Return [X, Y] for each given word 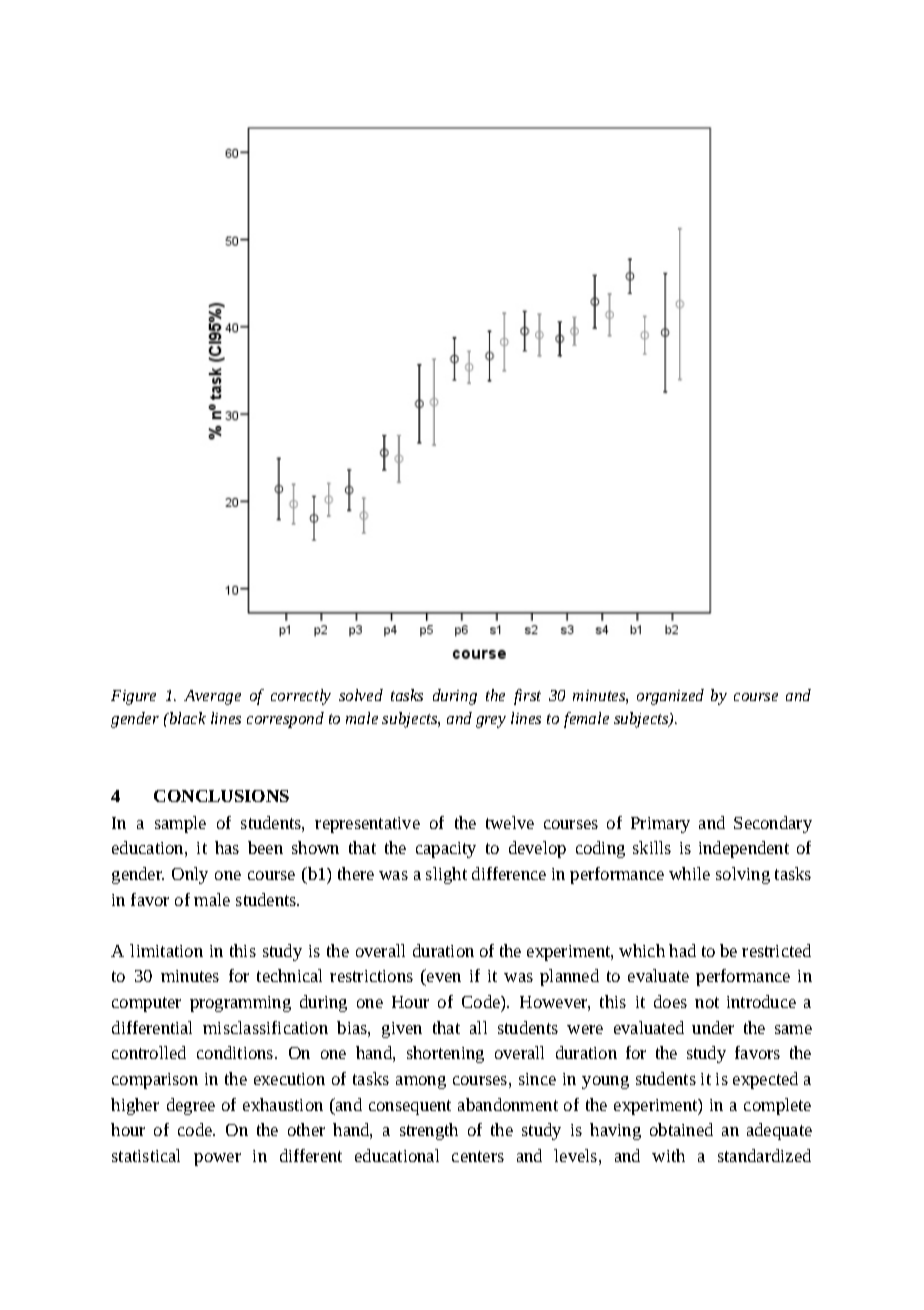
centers [478, 1156]
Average [212, 697]
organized [670, 697]
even [443, 979]
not [707, 1002]
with [668, 1155]
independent [744, 849]
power [217, 1159]
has [227, 847]
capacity [446, 850]
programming [240, 1004]
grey [491, 722]
